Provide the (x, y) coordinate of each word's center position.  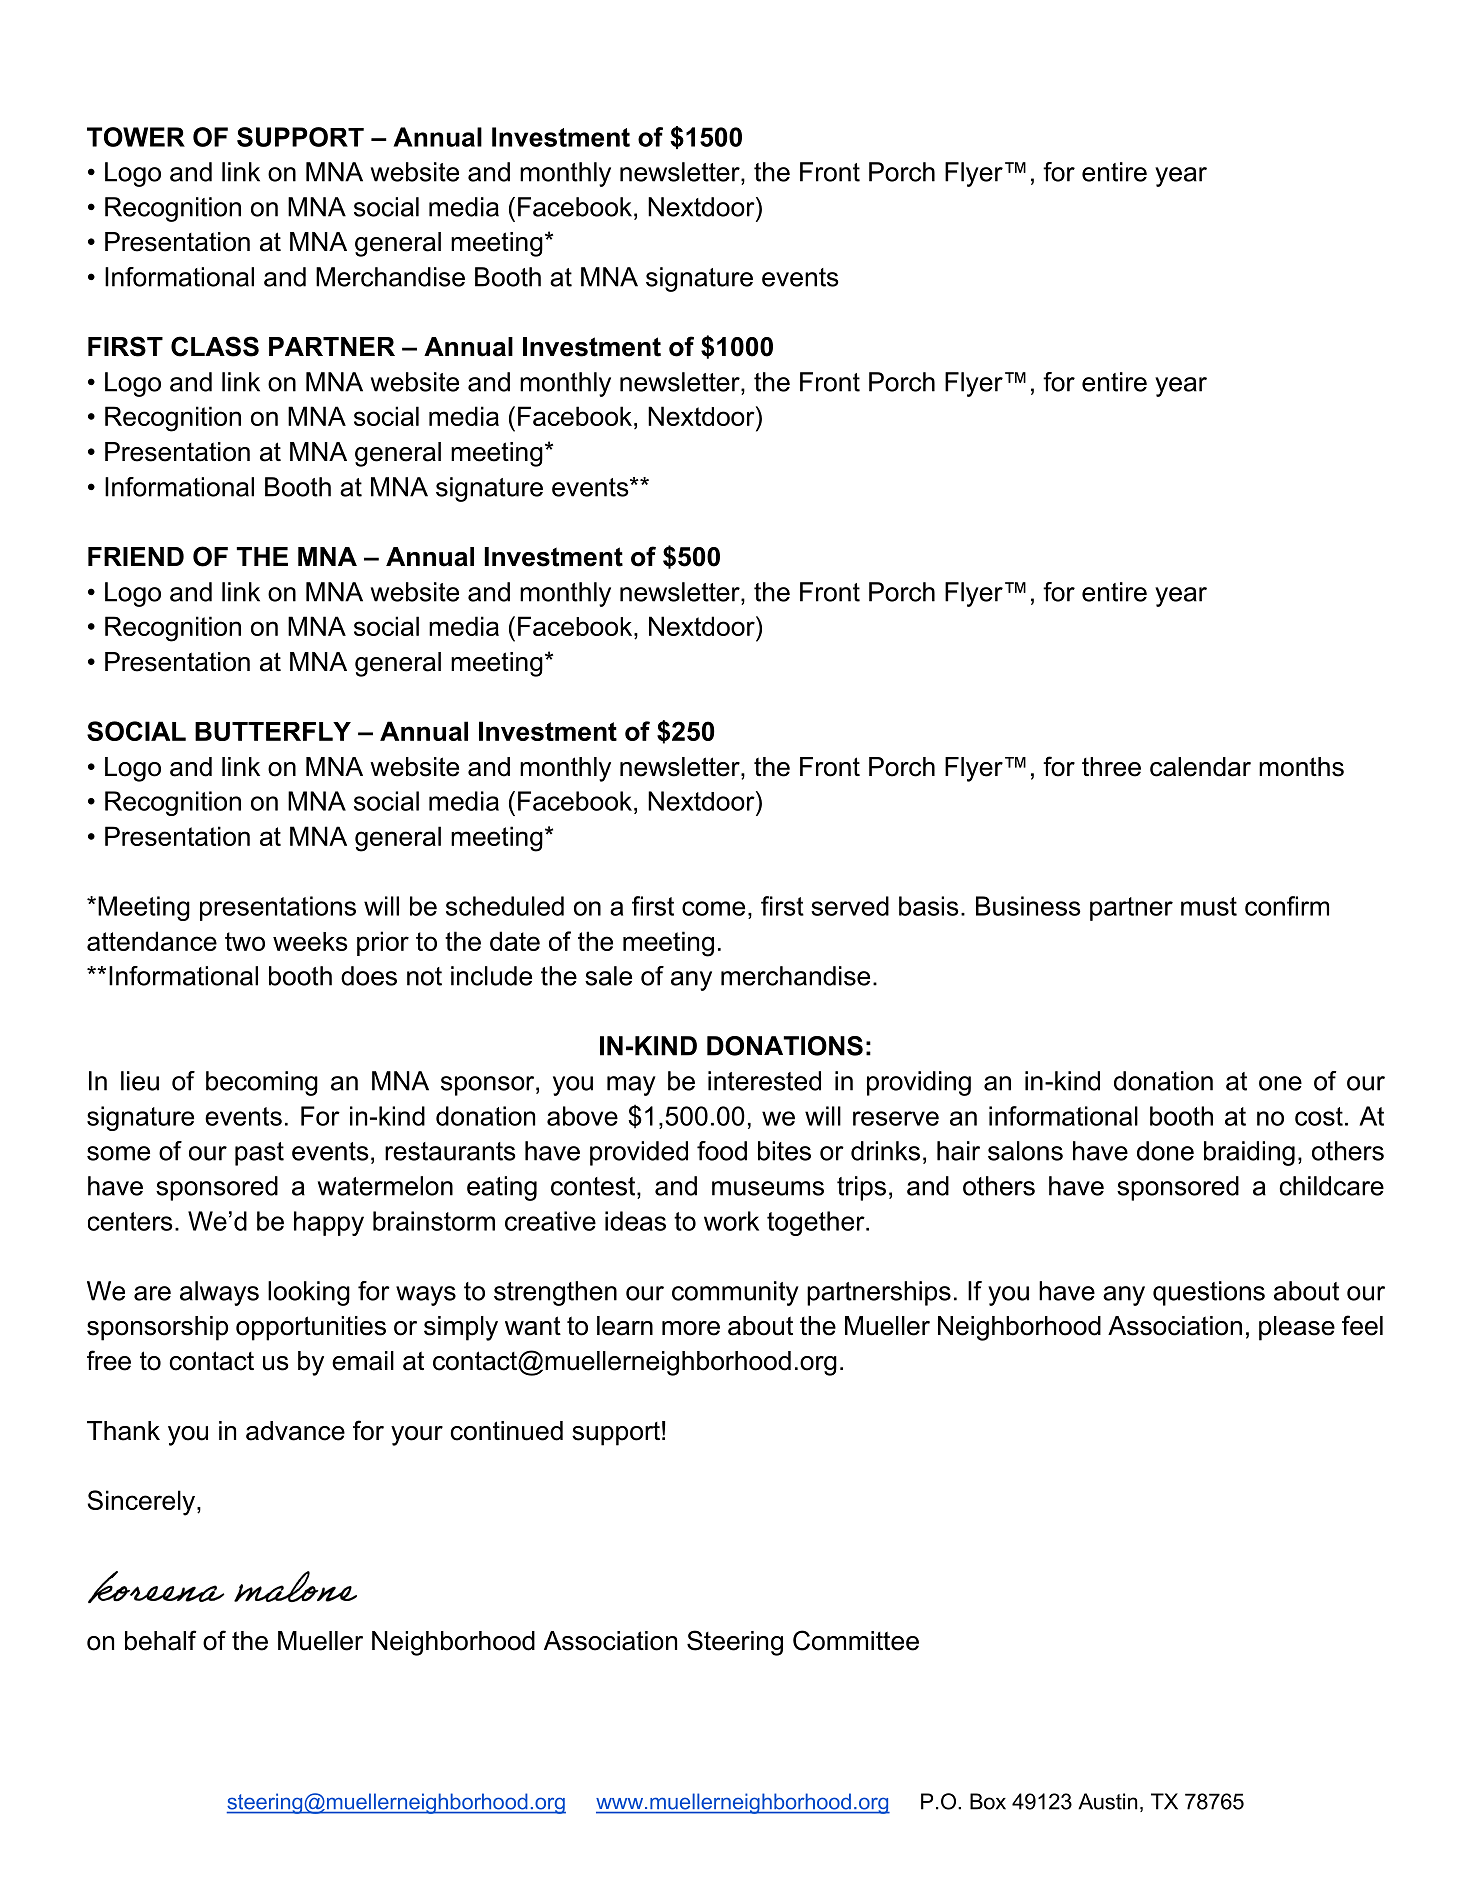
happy (329, 1223)
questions (1209, 1293)
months (1301, 767)
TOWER (136, 137)
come (713, 908)
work (731, 1221)
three (1111, 767)
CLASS (215, 346)
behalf (160, 1640)
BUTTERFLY (273, 731)
